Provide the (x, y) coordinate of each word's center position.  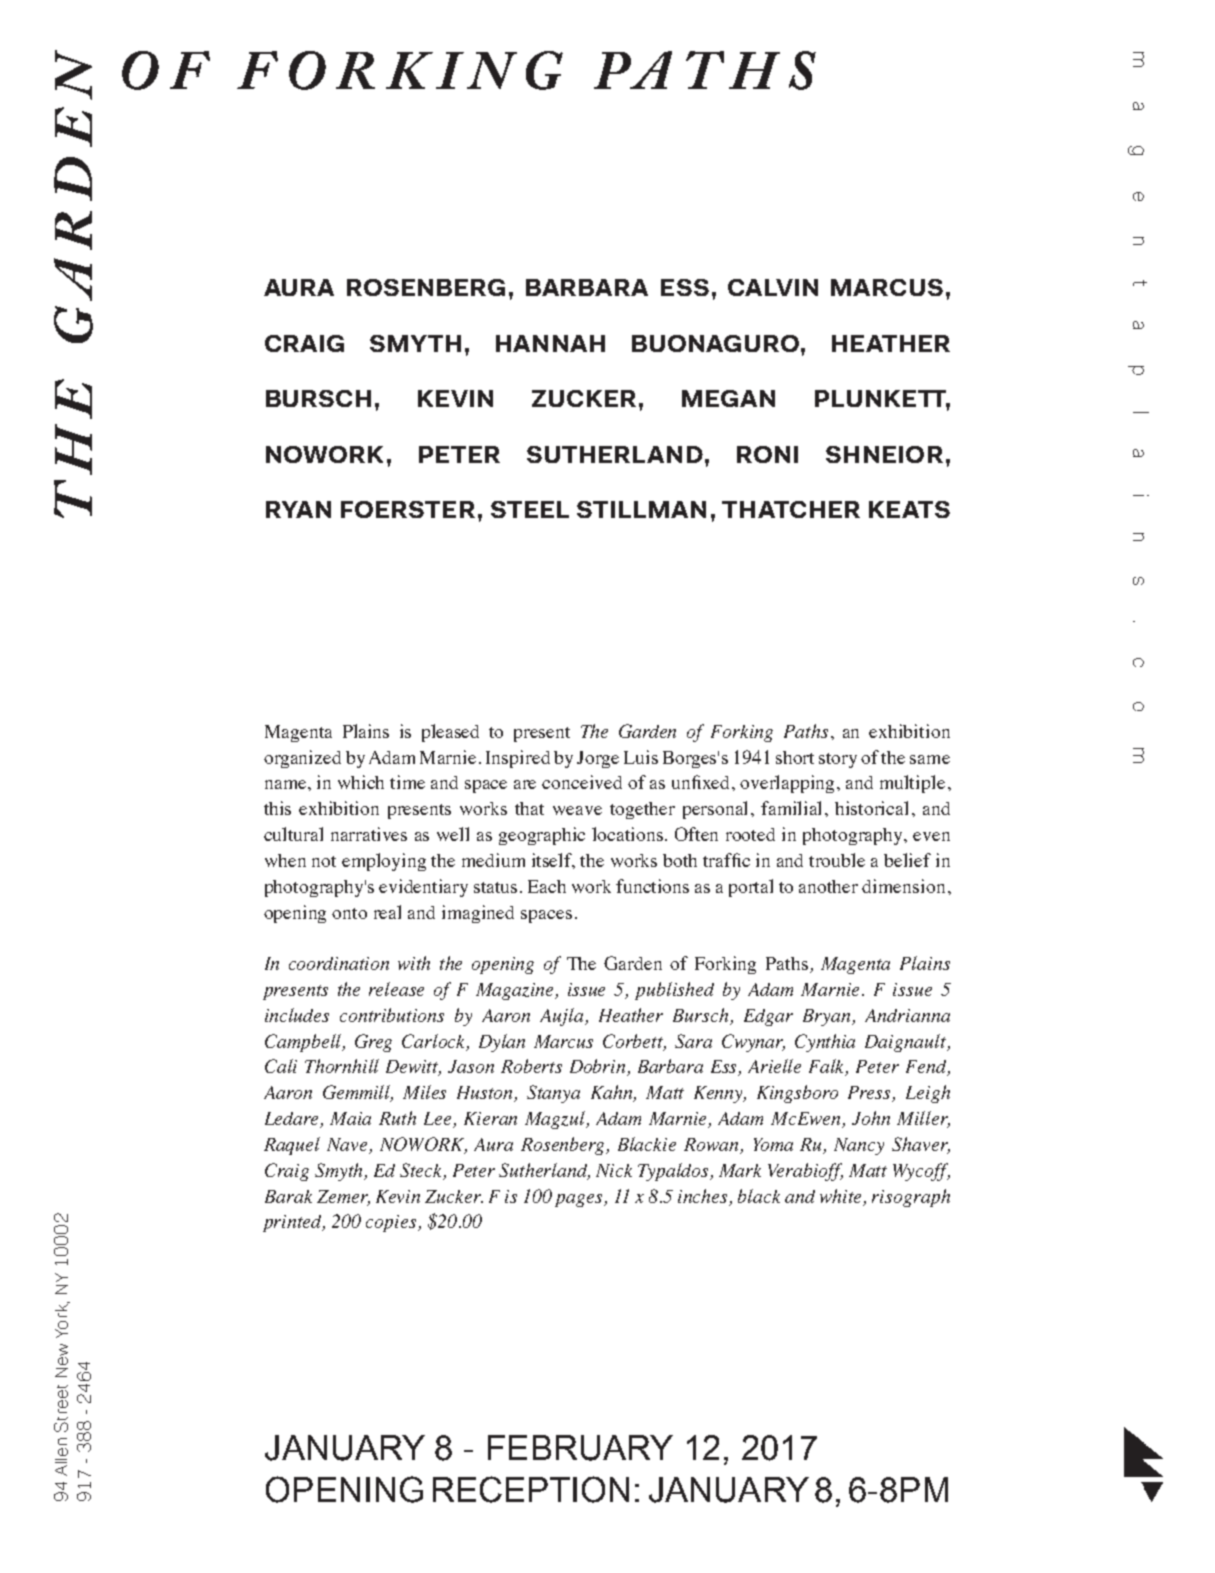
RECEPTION (531, 1489)
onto (349, 913)
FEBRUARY (580, 1448)
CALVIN (773, 287)
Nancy (859, 1146)
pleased (450, 733)
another (828, 886)
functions (652, 886)
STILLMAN (641, 509)
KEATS (909, 509)
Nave (348, 1146)
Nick (614, 1170)
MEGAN (728, 398)
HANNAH (550, 343)
